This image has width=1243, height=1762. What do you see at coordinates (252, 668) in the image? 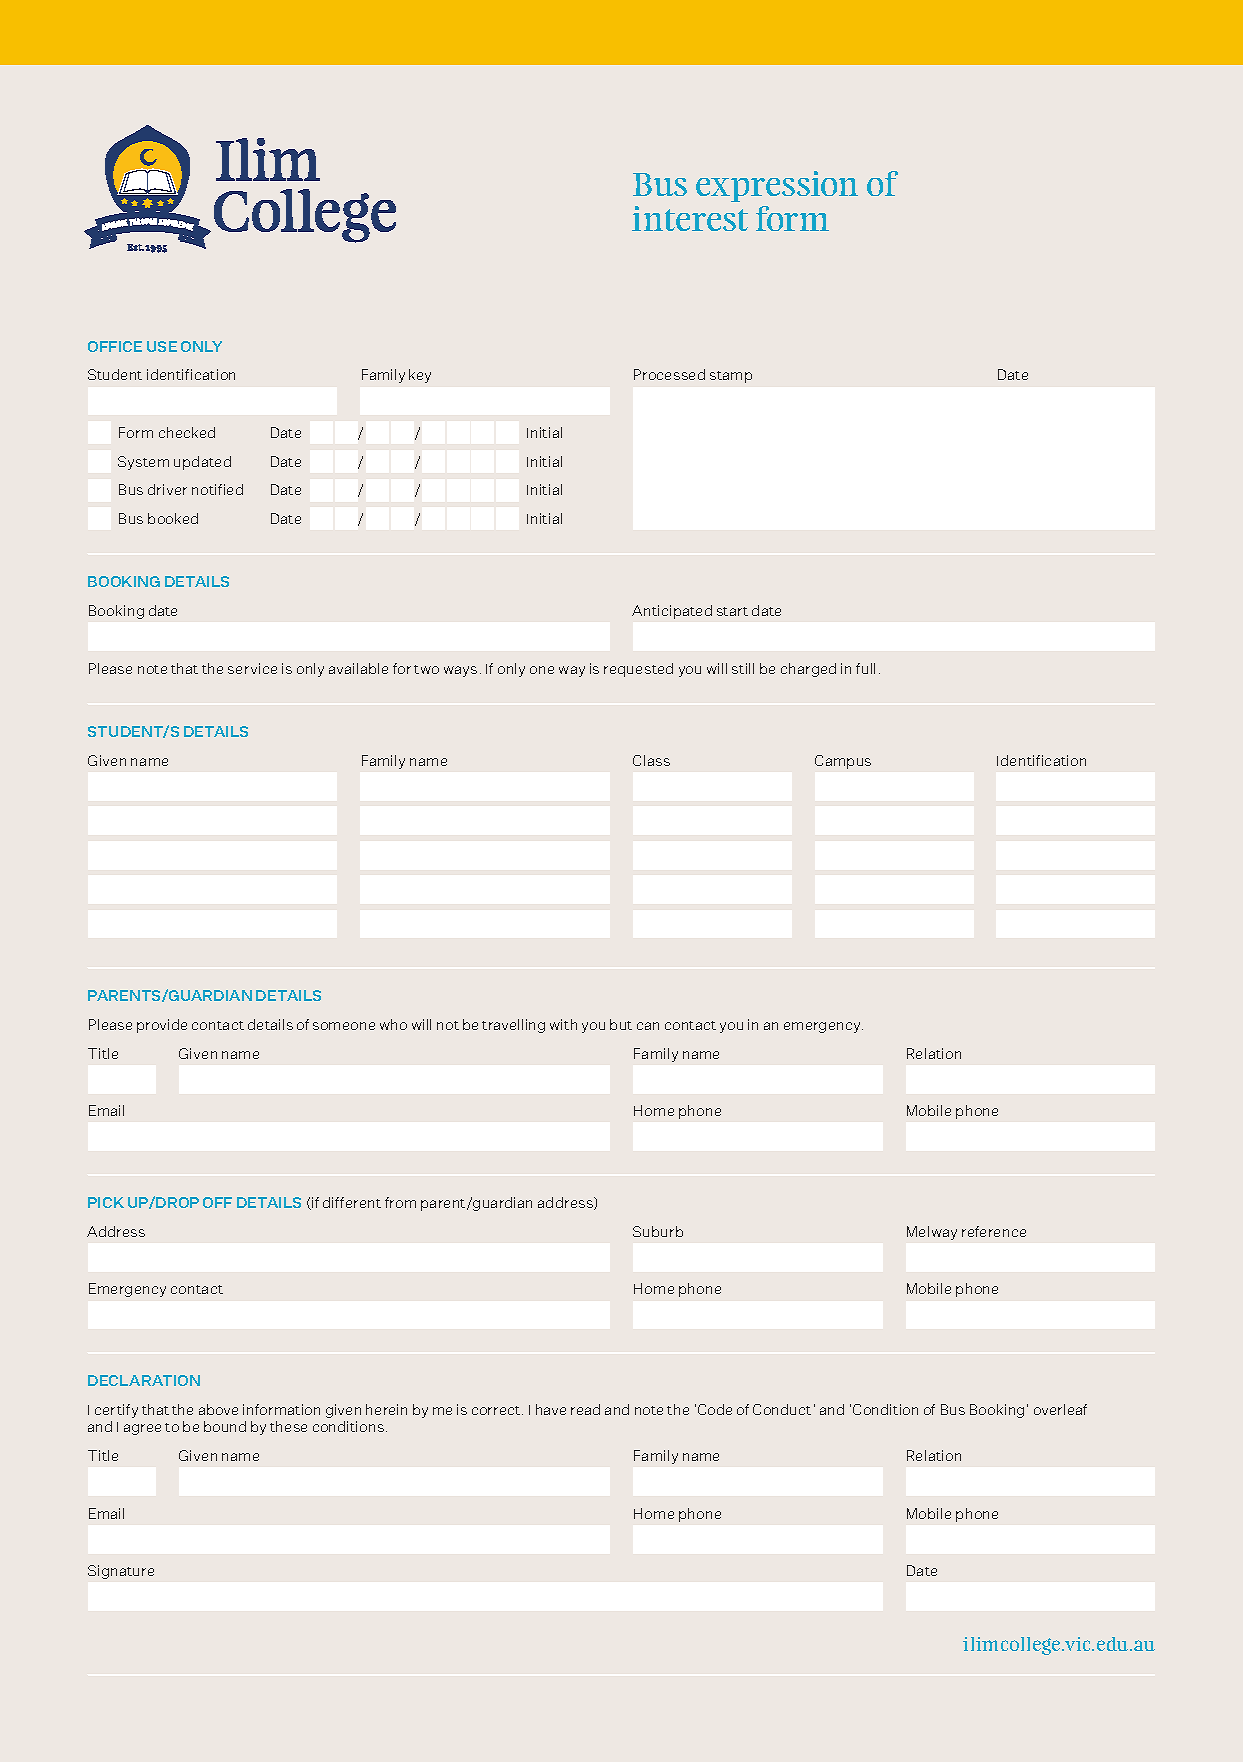
I see `service` at bounding box center [252, 668].
